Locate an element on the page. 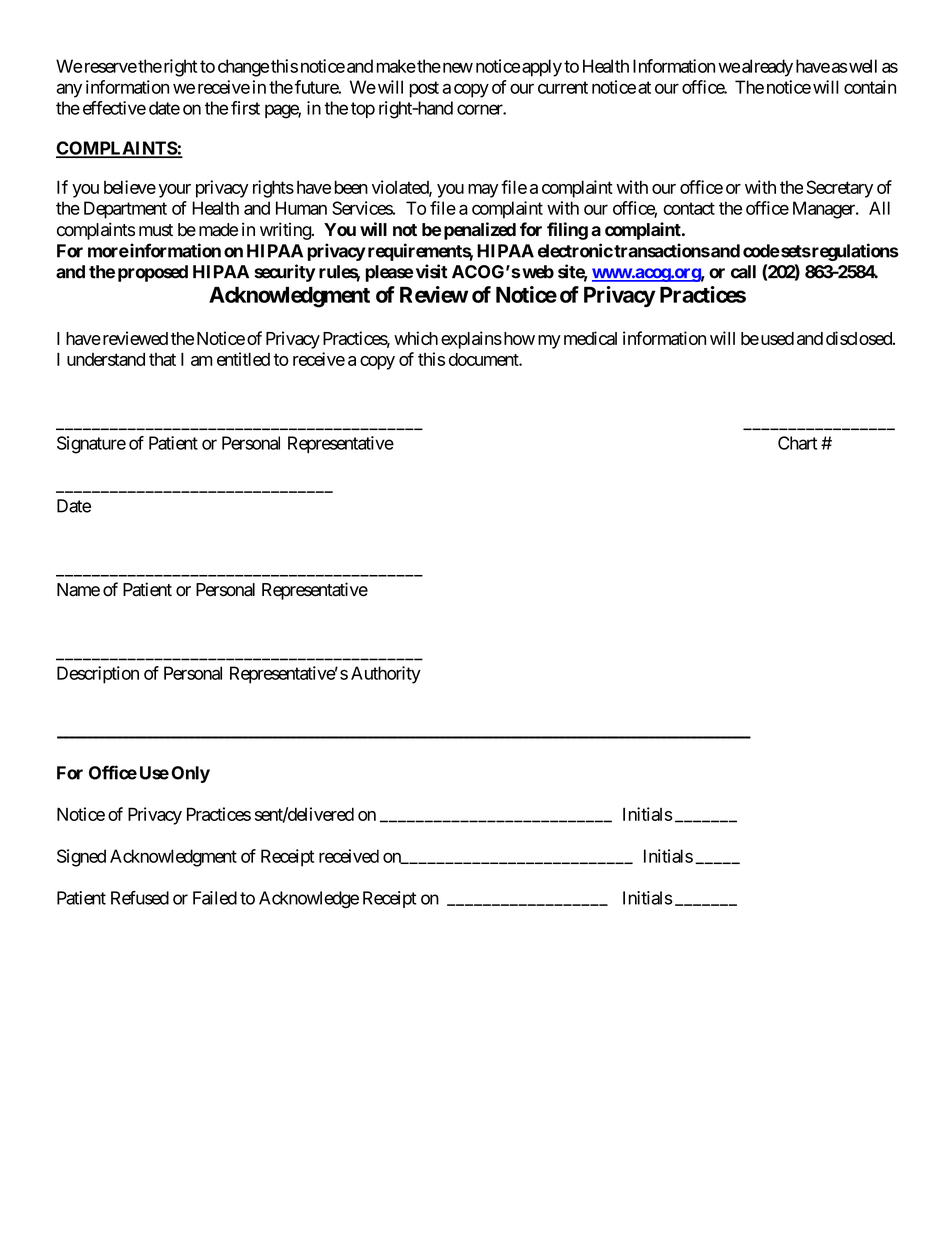 The height and width of the image is (1233, 952). Description is located at coordinates (98, 675).
